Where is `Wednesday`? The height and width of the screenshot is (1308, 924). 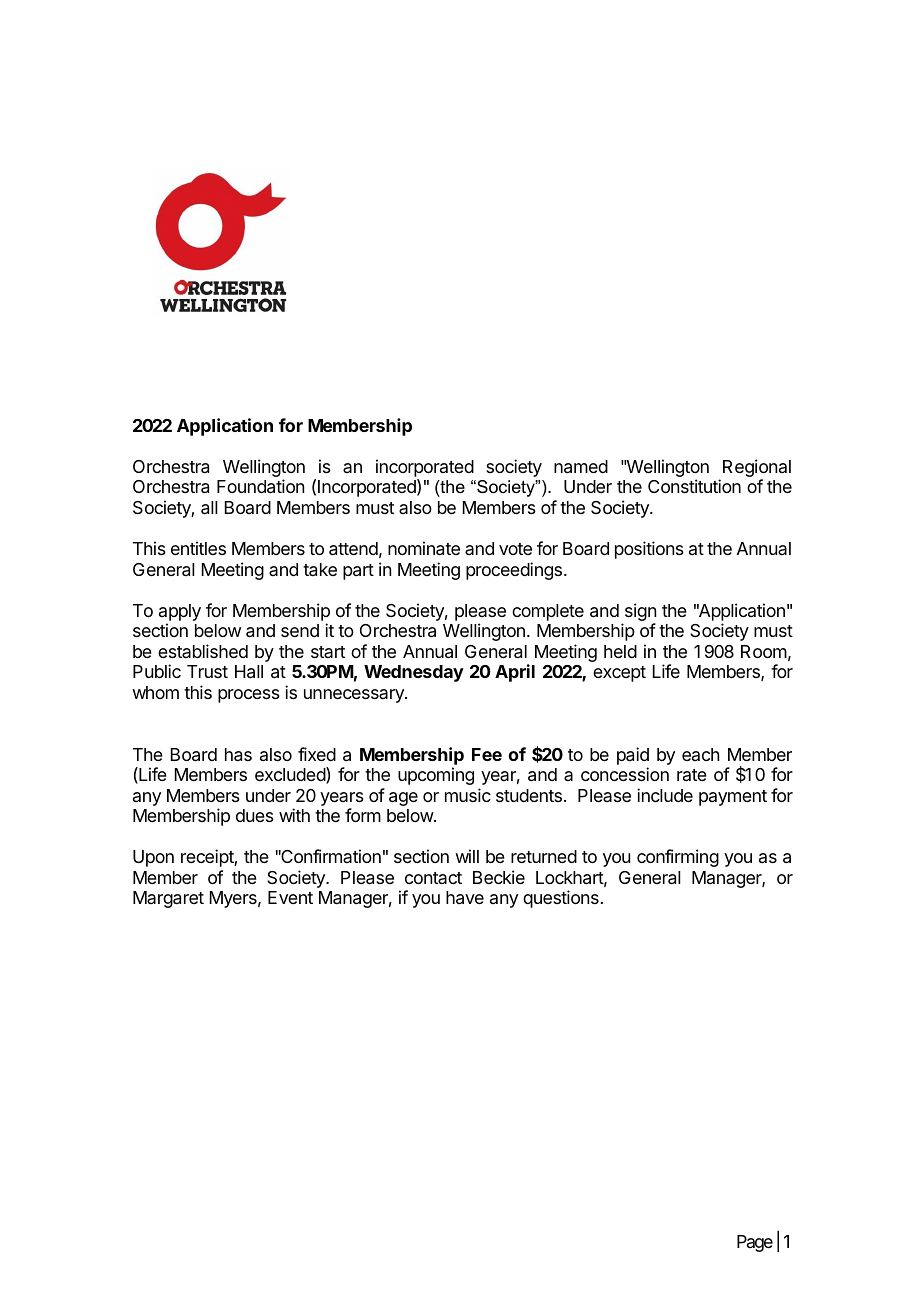
Wednesday is located at coordinates (414, 673).
